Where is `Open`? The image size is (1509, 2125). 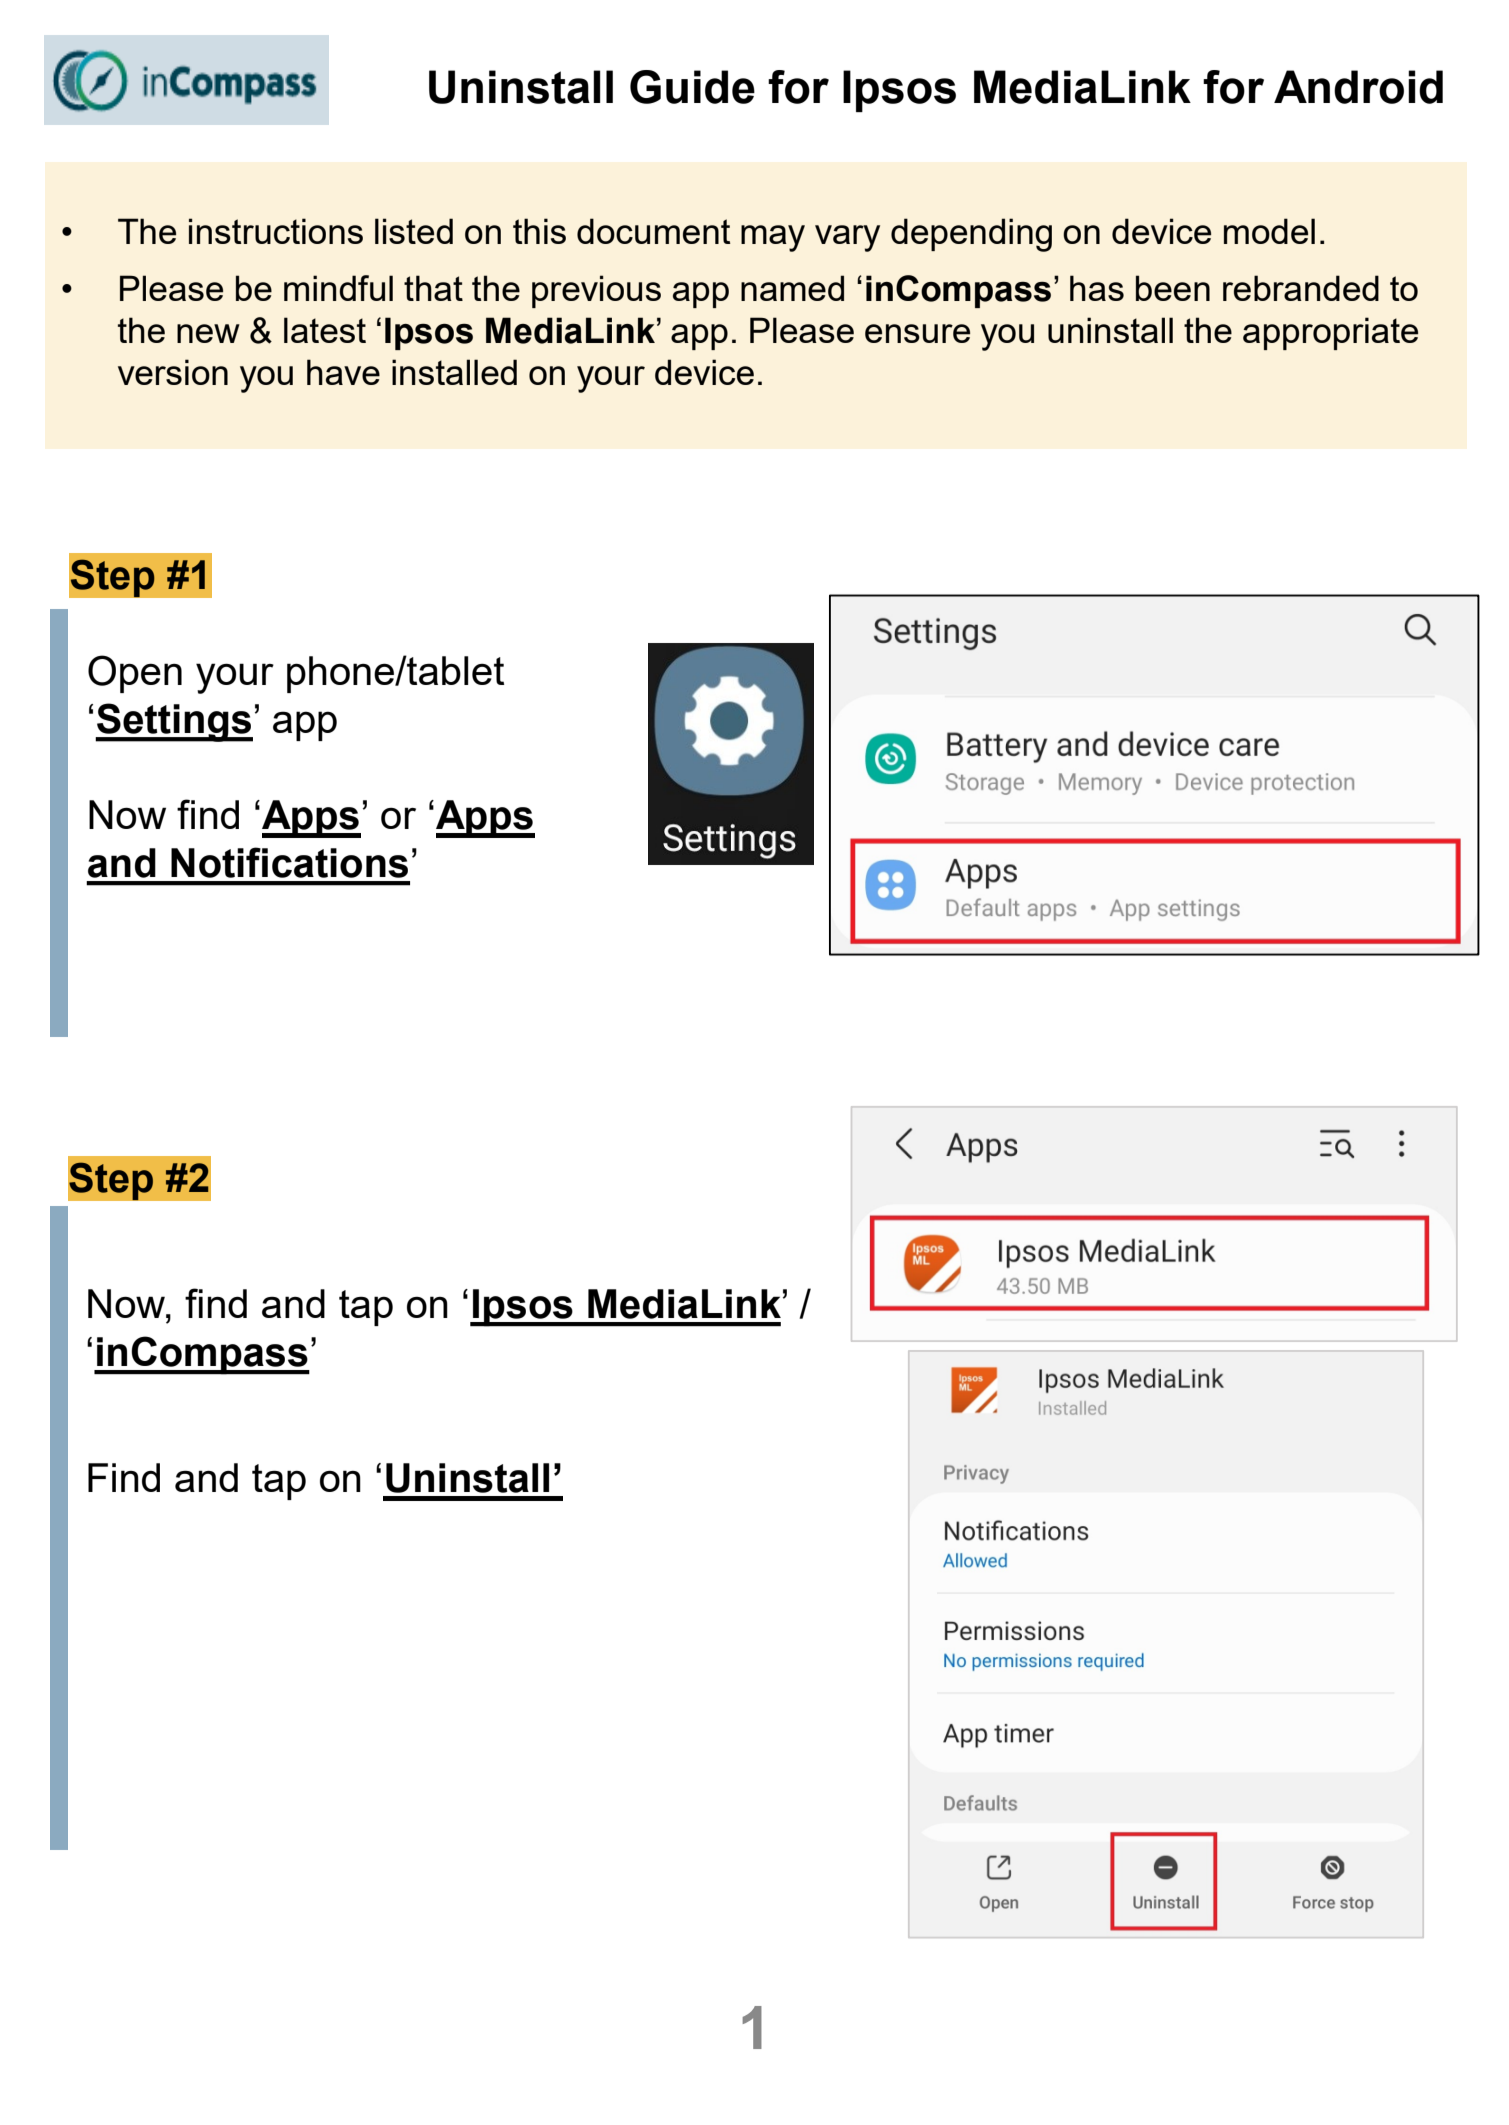
Open is located at coordinates (135, 674).
